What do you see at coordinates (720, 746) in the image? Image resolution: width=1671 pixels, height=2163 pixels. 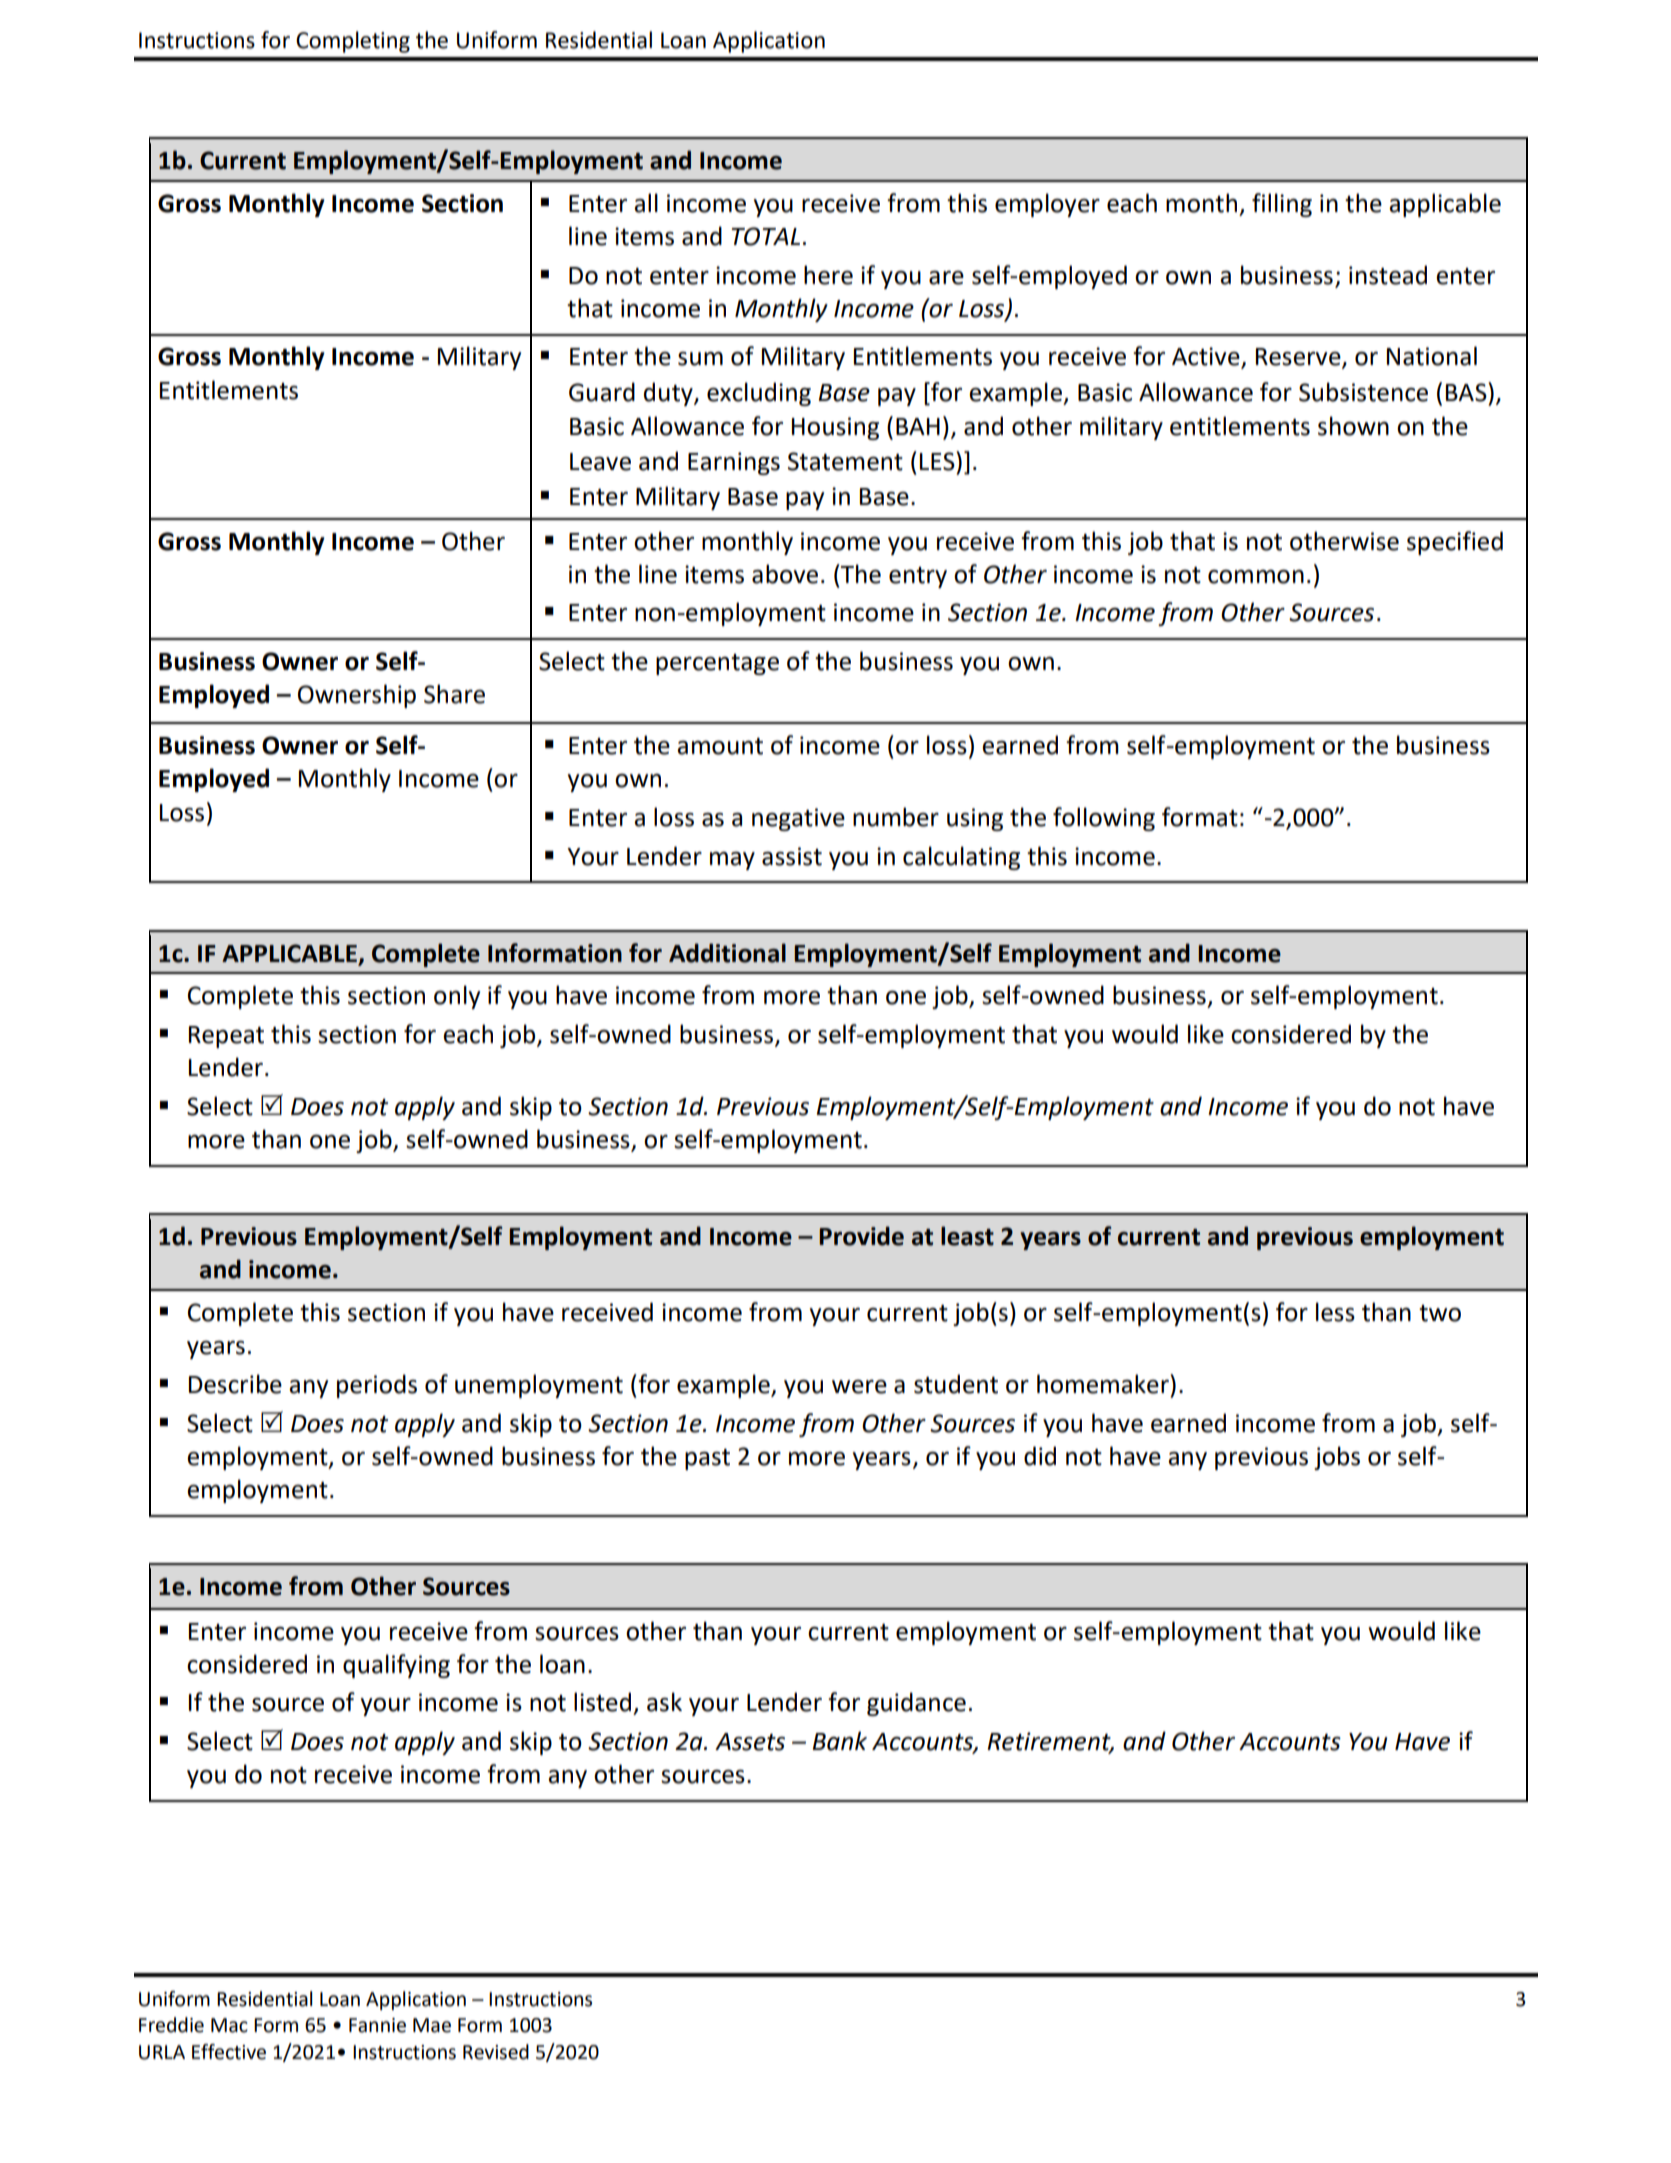 I see `amount` at bounding box center [720, 746].
